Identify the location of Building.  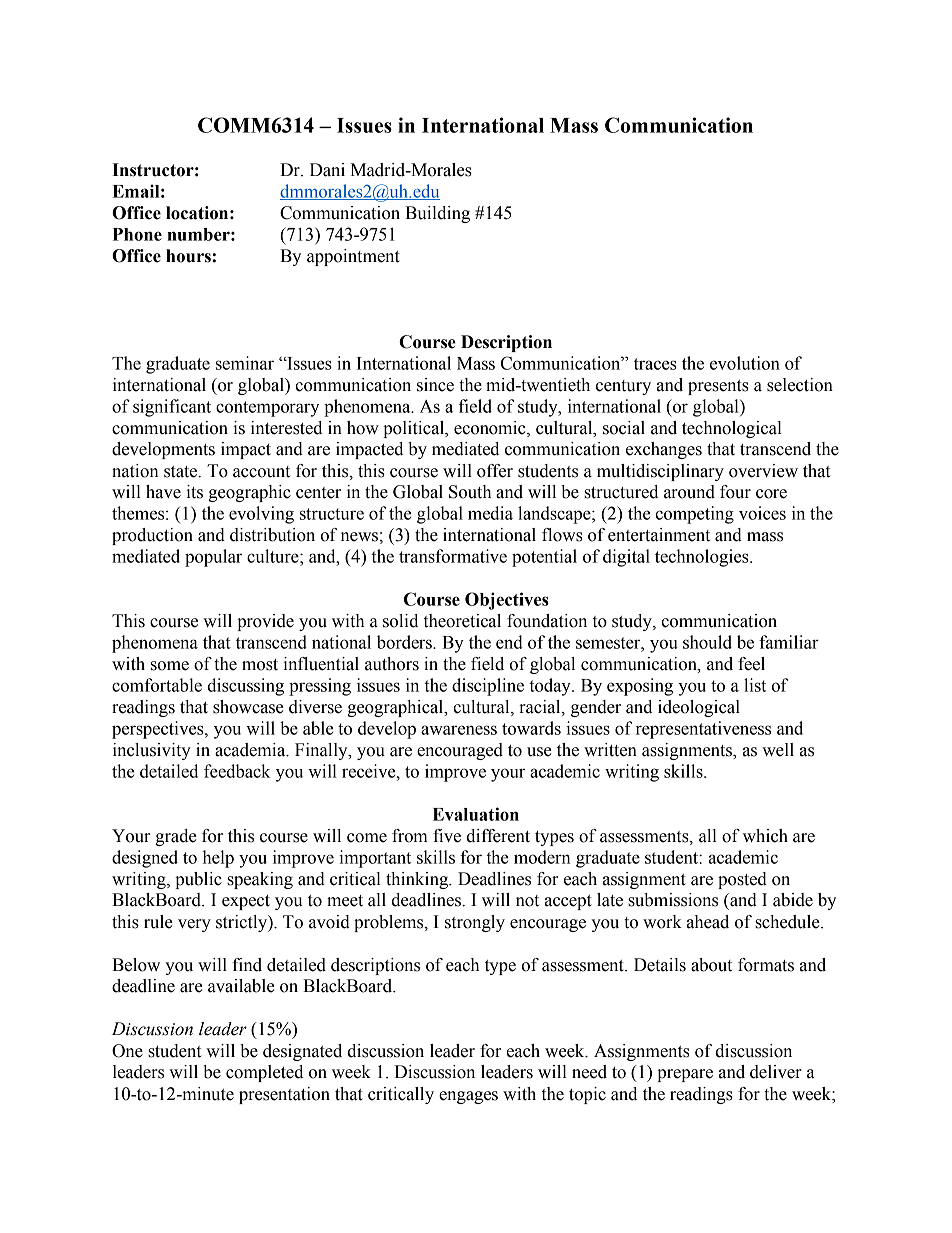
(437, 214).
